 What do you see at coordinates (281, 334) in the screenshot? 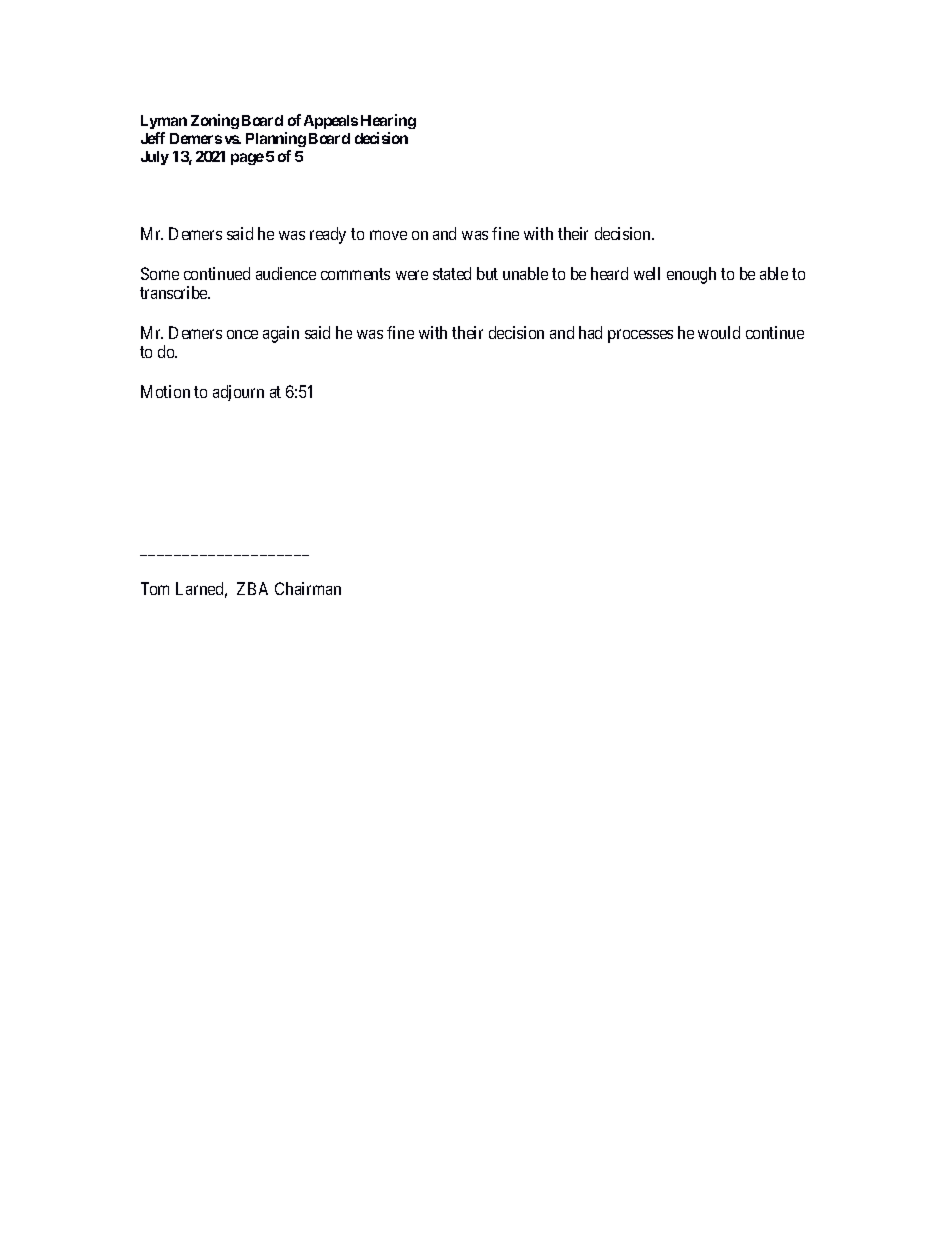
I see `again` at bounding box center [281, 334].
